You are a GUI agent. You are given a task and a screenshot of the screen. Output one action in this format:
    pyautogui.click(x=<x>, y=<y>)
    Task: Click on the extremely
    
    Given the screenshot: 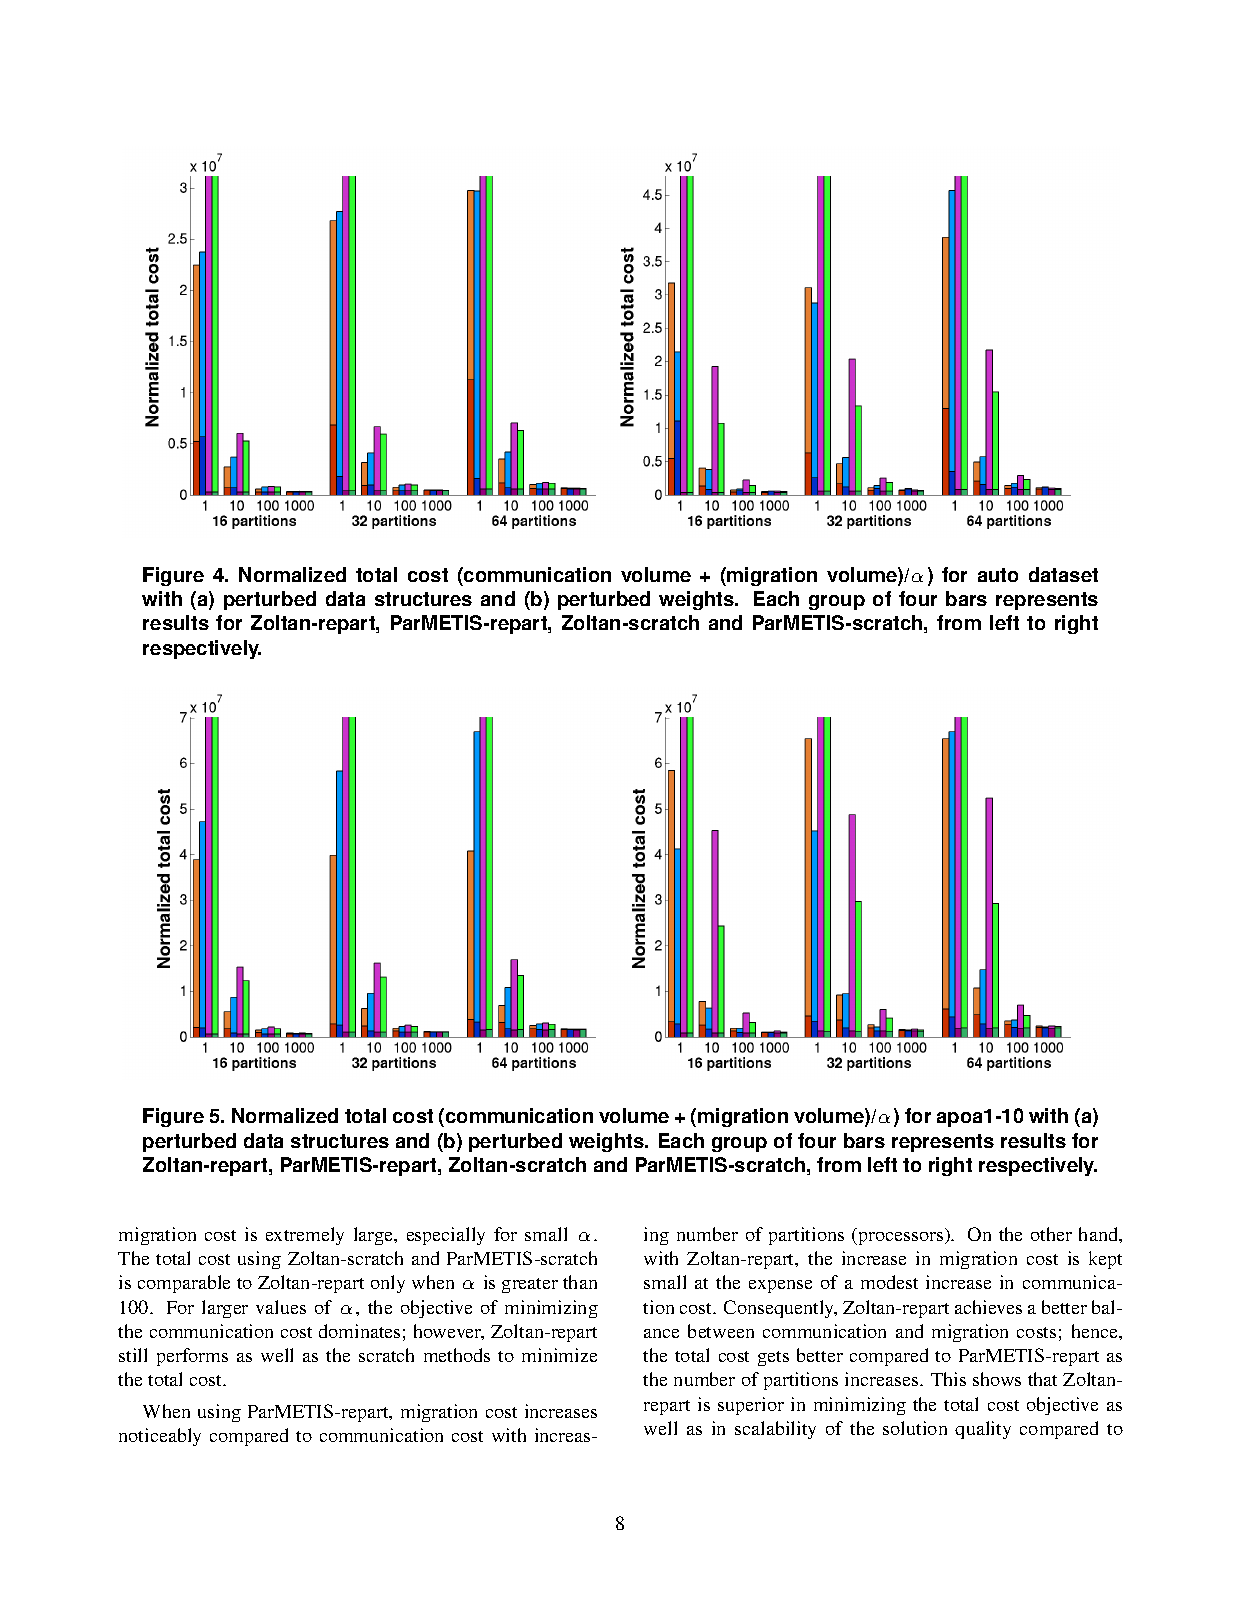 What is the action you would take?
    pyautogui.click(x=305, y=1236)
